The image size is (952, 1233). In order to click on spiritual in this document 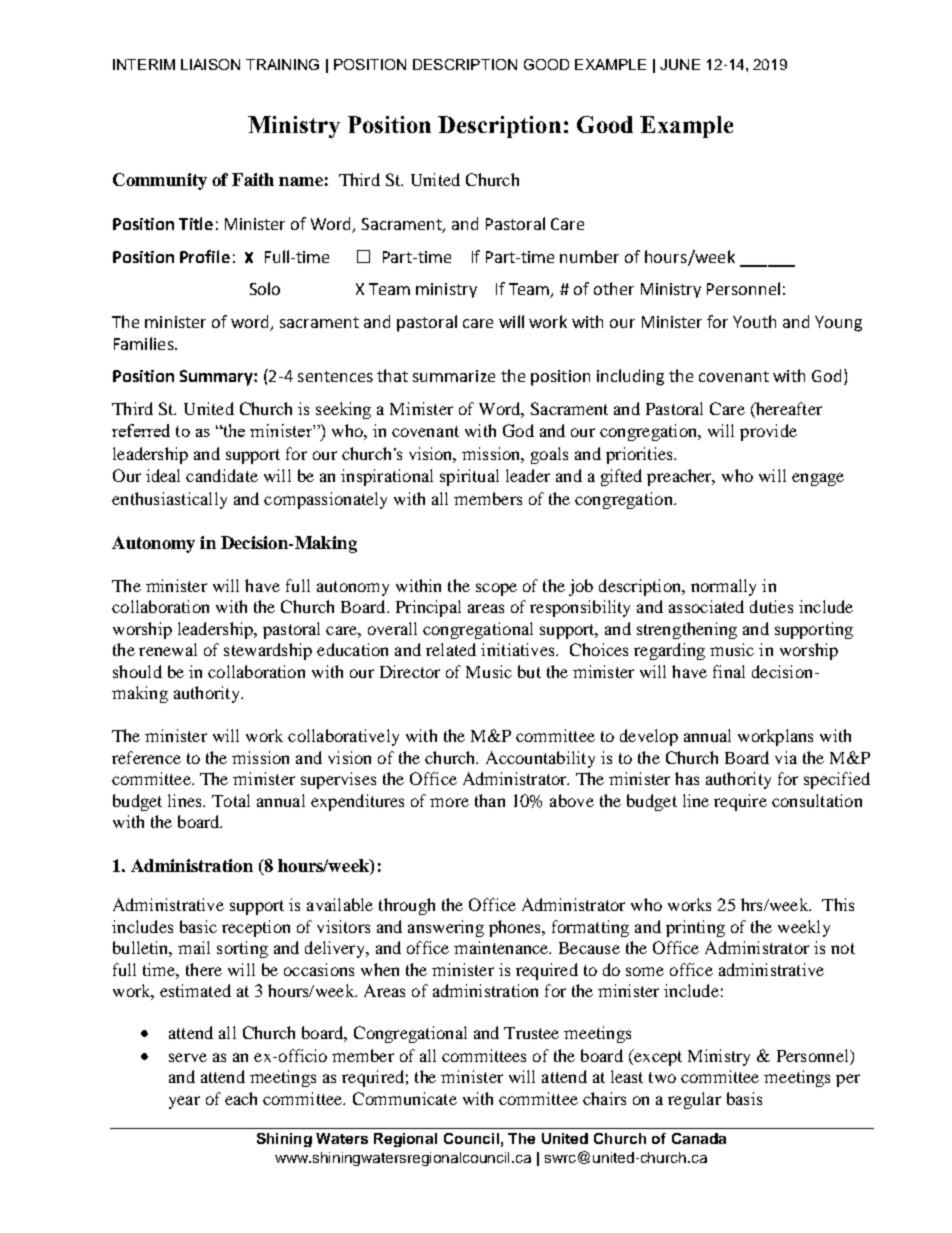, I will do `click(469, 477)`.
